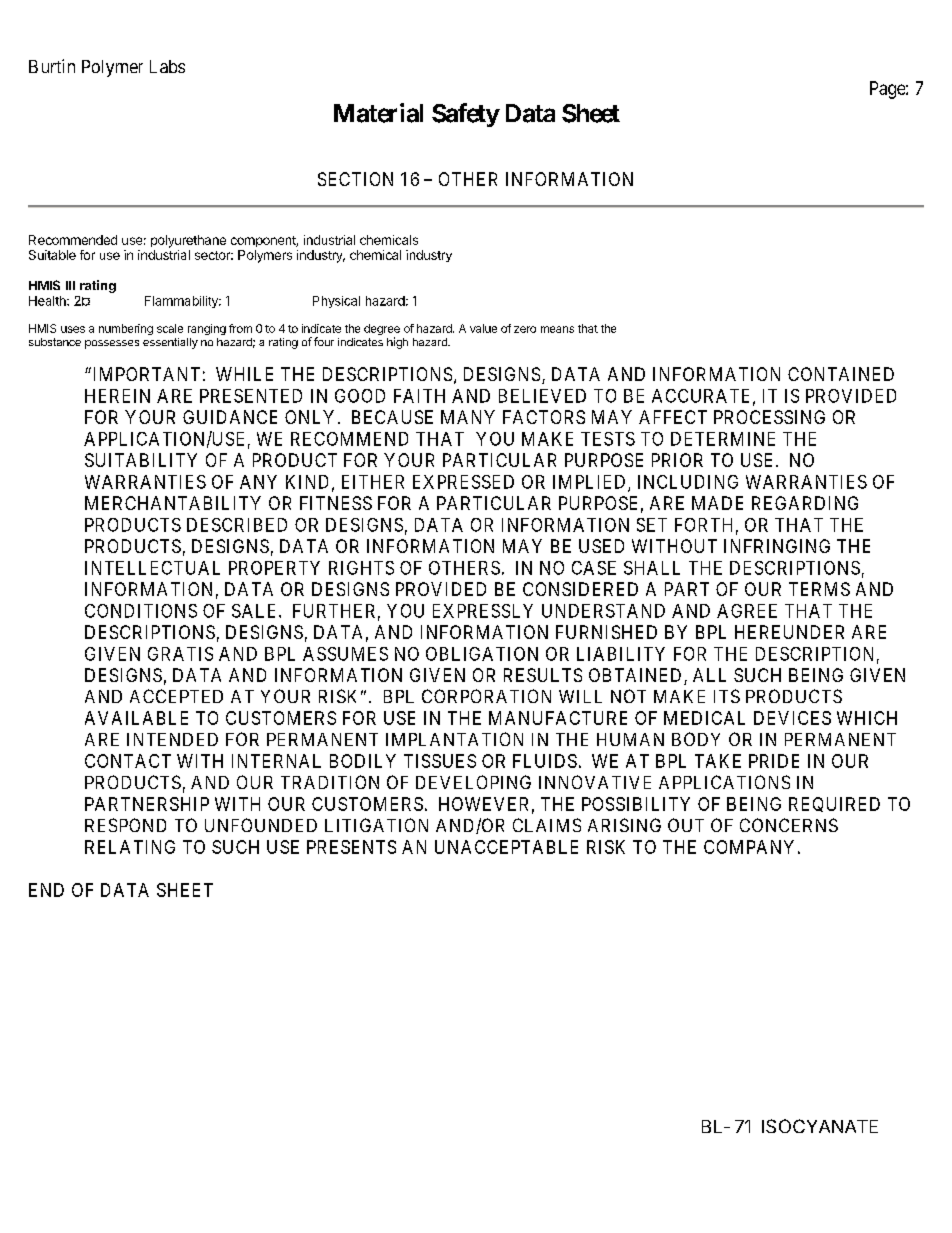 This screenshot has width=952, height=1233. Describe the element at coordinates (440, 761) in the screenshot. I see `TISSUES` at that location.
